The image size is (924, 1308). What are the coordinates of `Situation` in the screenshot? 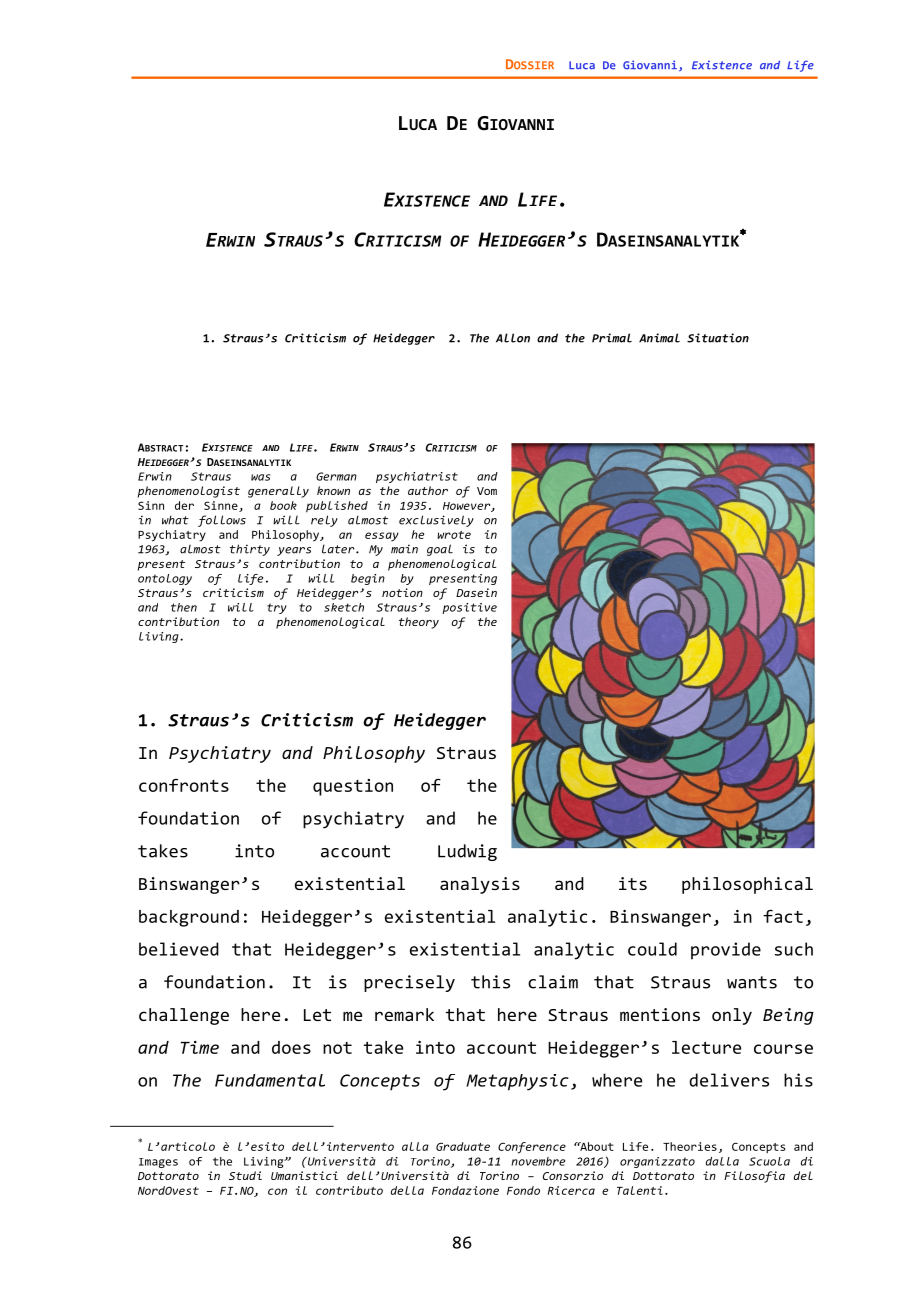 It's located at (718, 338).
